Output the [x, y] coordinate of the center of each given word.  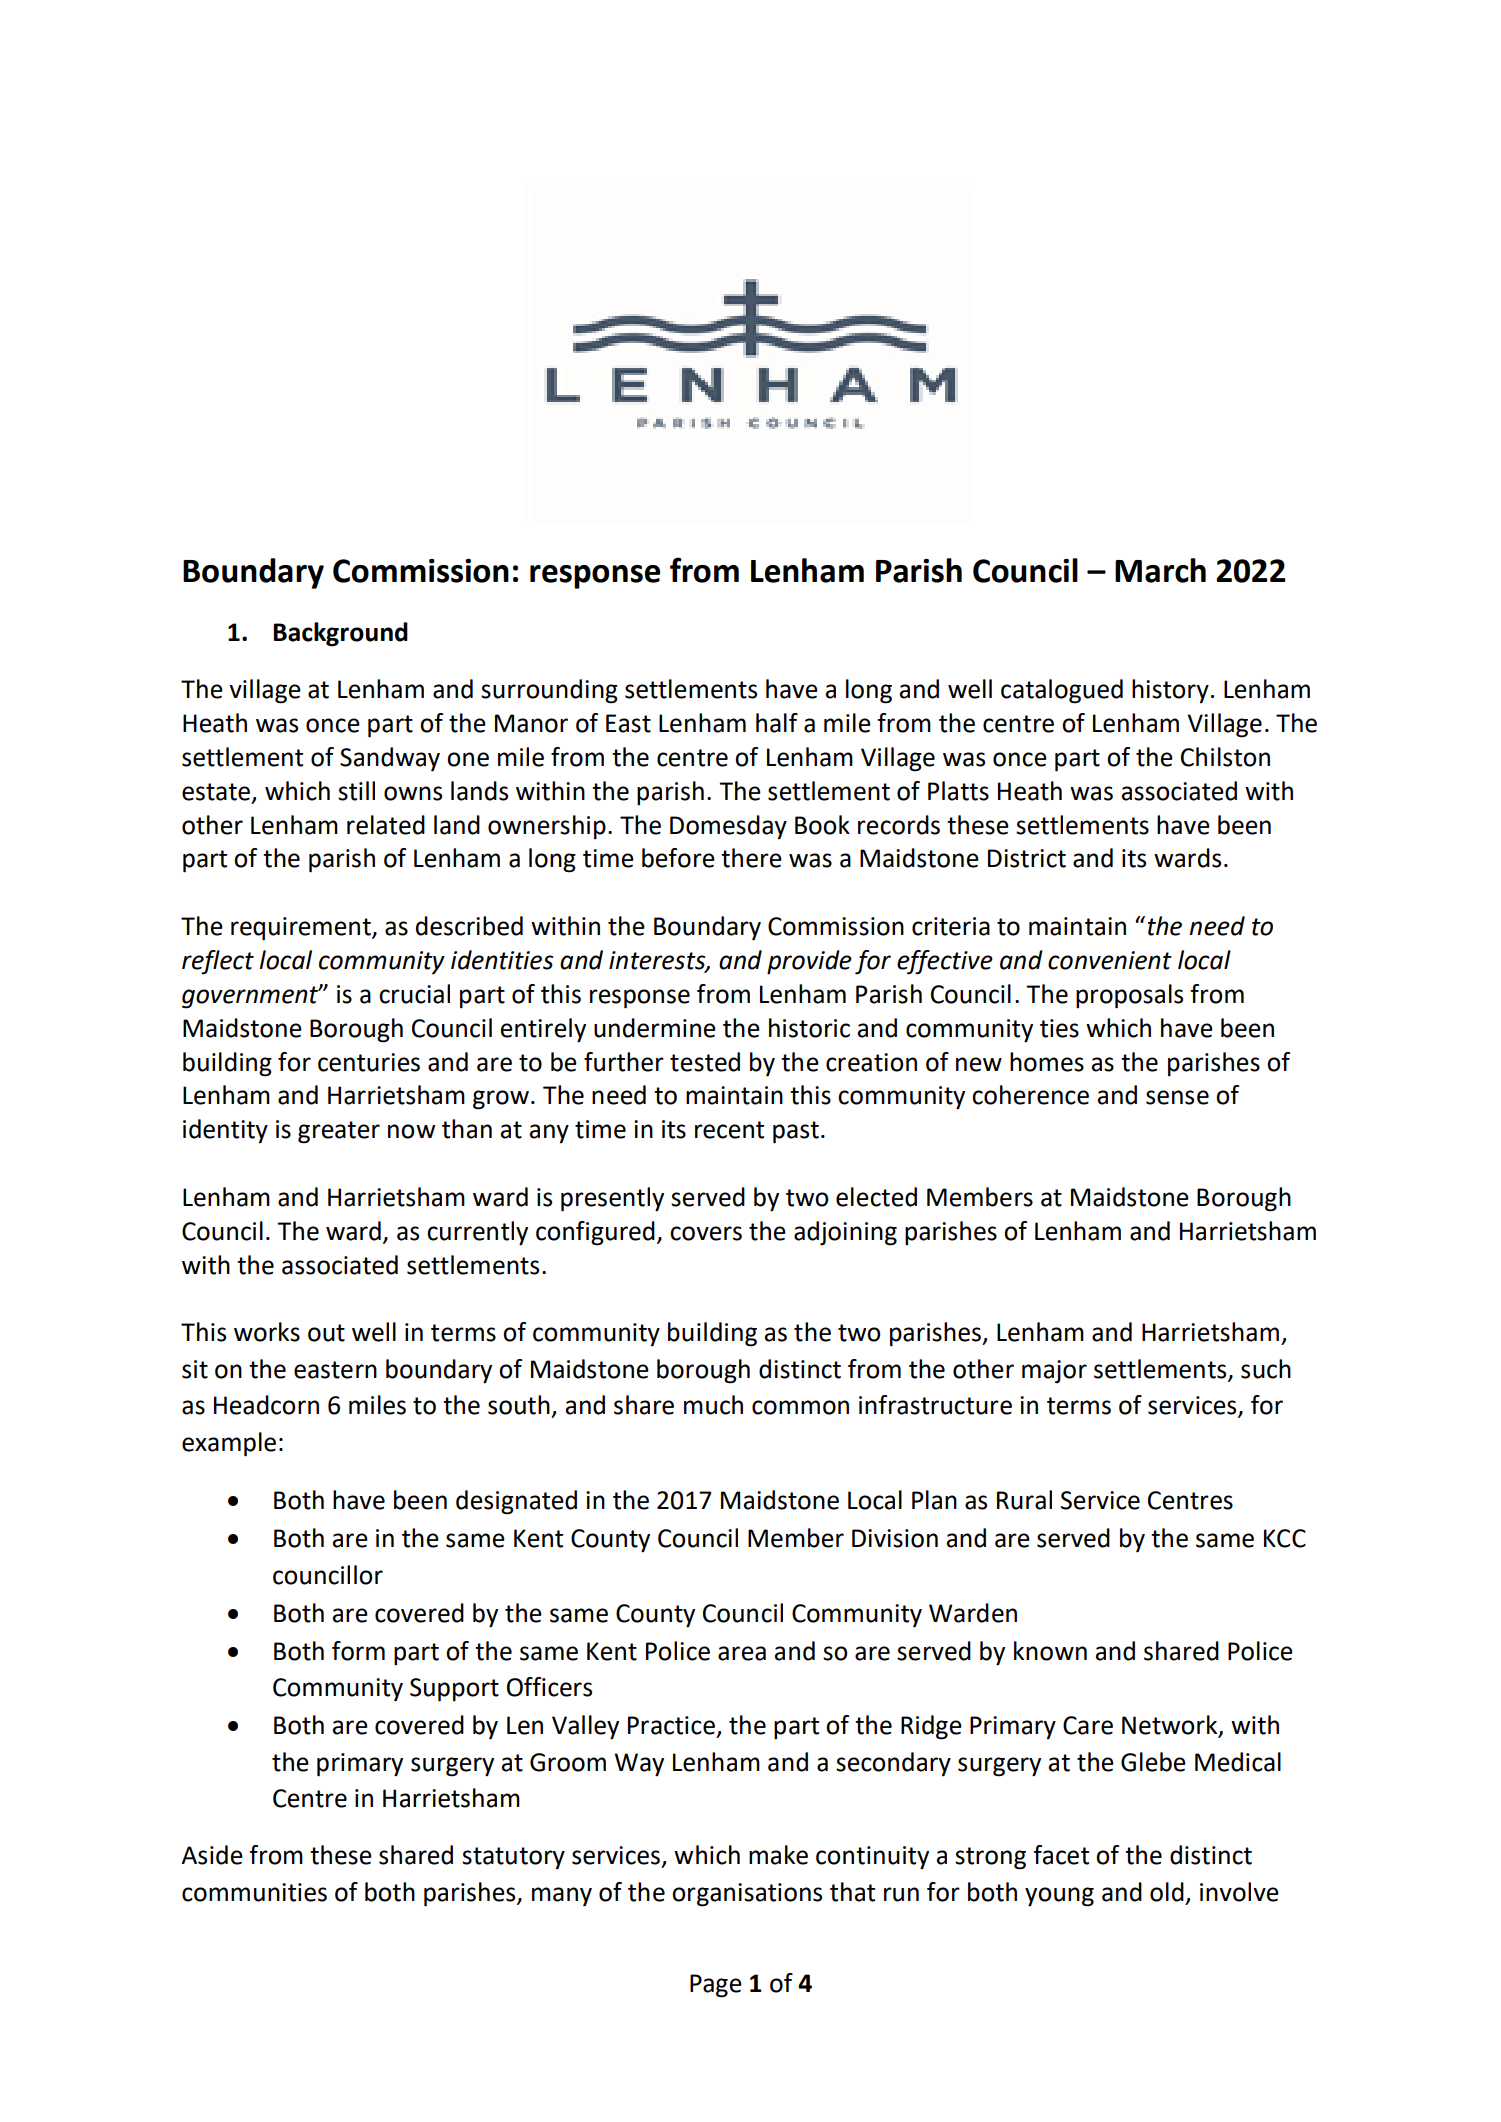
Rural [1024, 1500]
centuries [369, 1062]
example [229, 1444]
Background [340, 634]
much [713, 1405]
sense [1177, 1097]
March [1160, 570]
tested [705, 1062]
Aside [212, 1855]
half [777, 723]
